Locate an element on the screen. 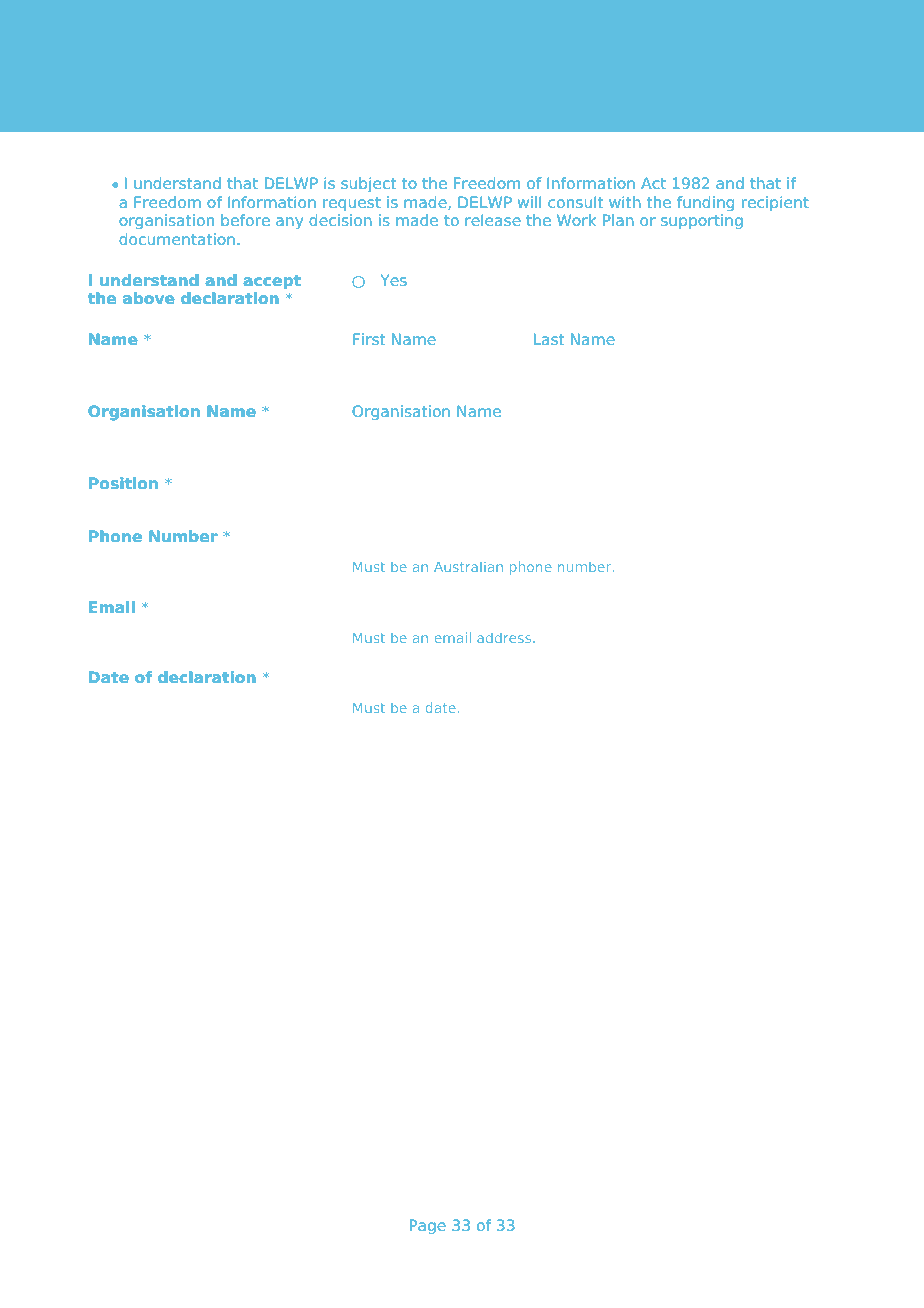  Australian is located at coordinates (468, 566).
